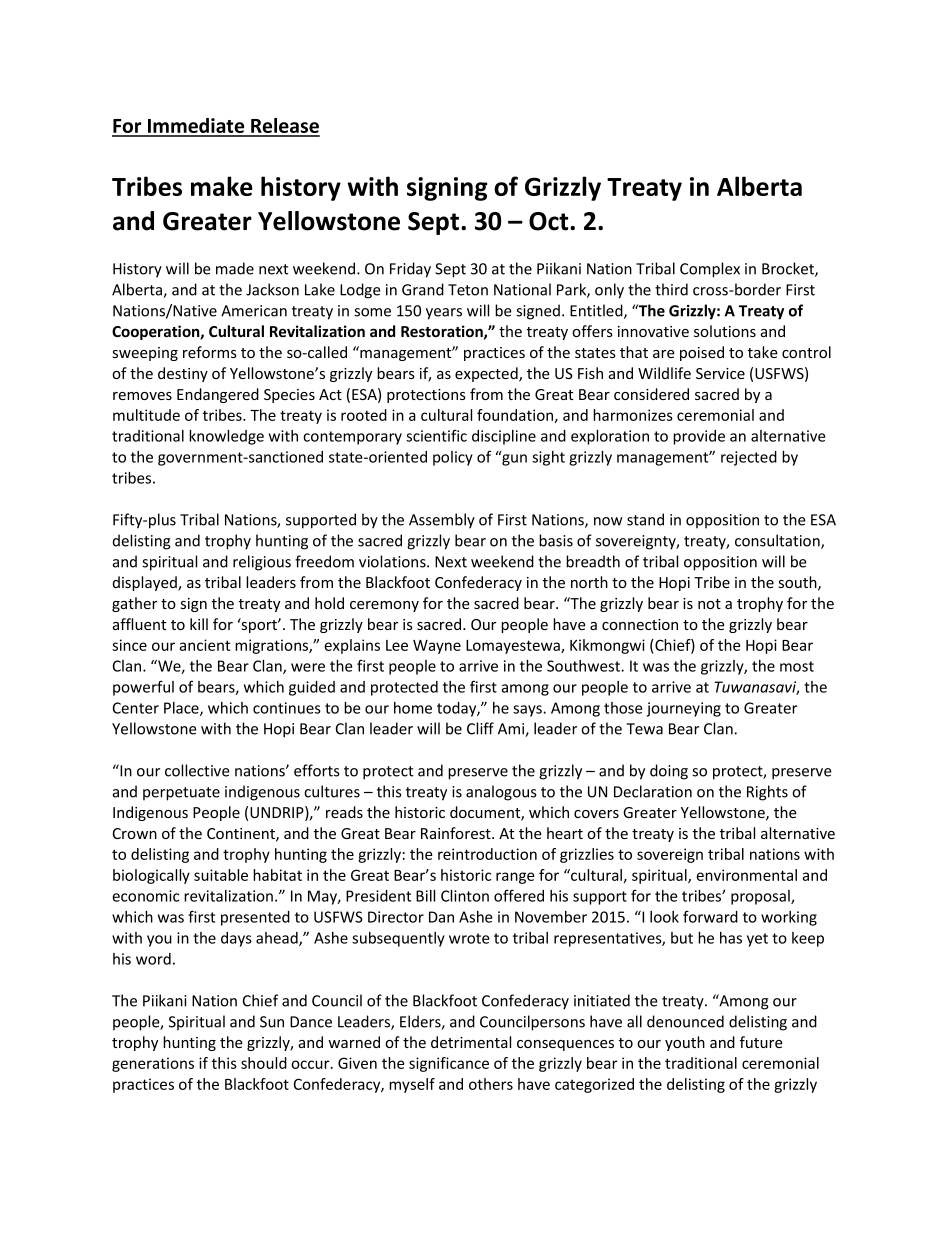 Image resolution: width=952 pixels, height=1233 pixels. What do you see at coordinates (453, 458) in the screenshot?
I see `policy` at bounding box center [453, 458].
